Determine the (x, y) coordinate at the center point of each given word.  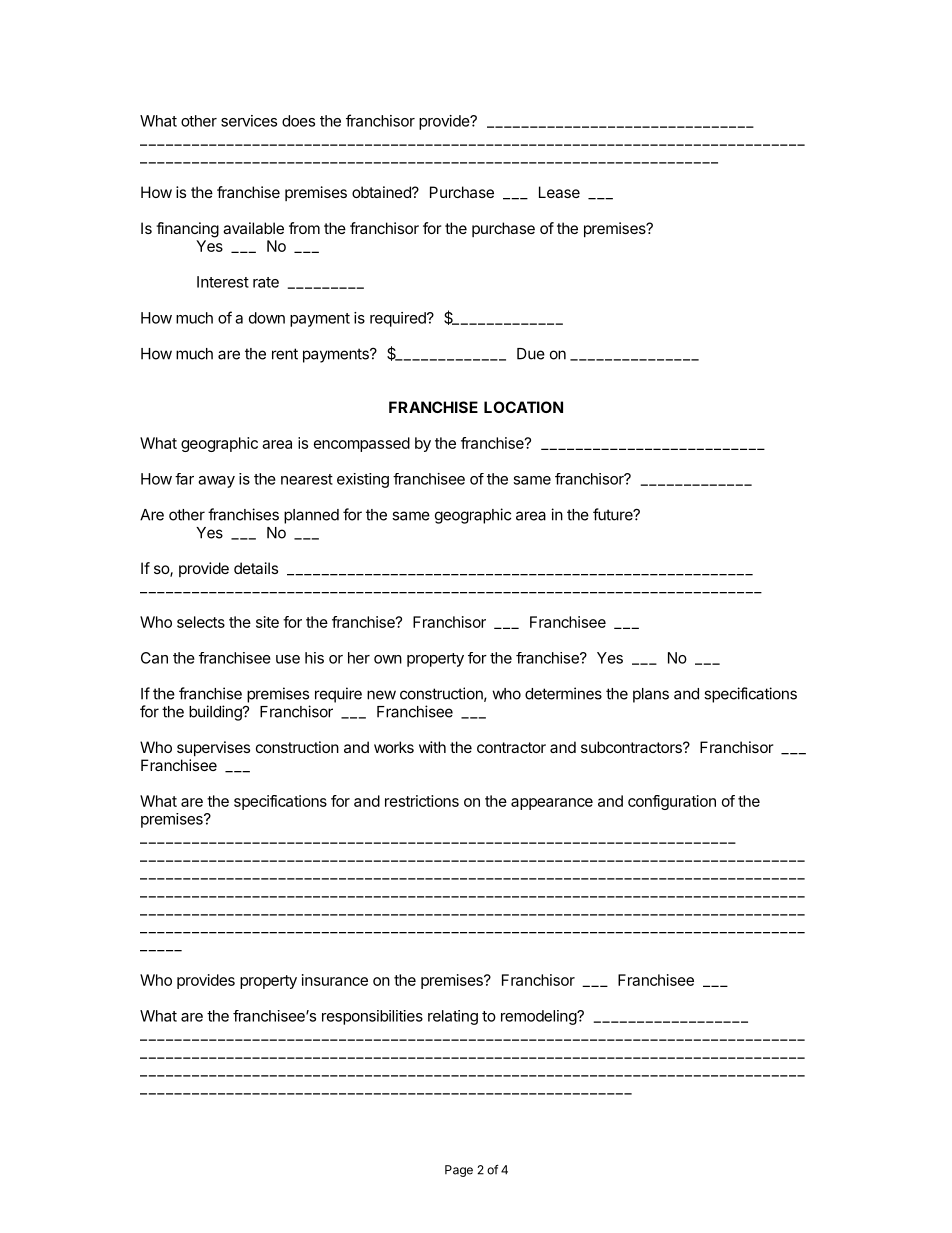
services (249, 121)
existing (363, 480)
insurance (335, 980)
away (216, 482)
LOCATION (523, 407)
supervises (213, 748)
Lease (559, 192)
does (298, 121)
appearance (552, 804)
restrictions (422, 801)
